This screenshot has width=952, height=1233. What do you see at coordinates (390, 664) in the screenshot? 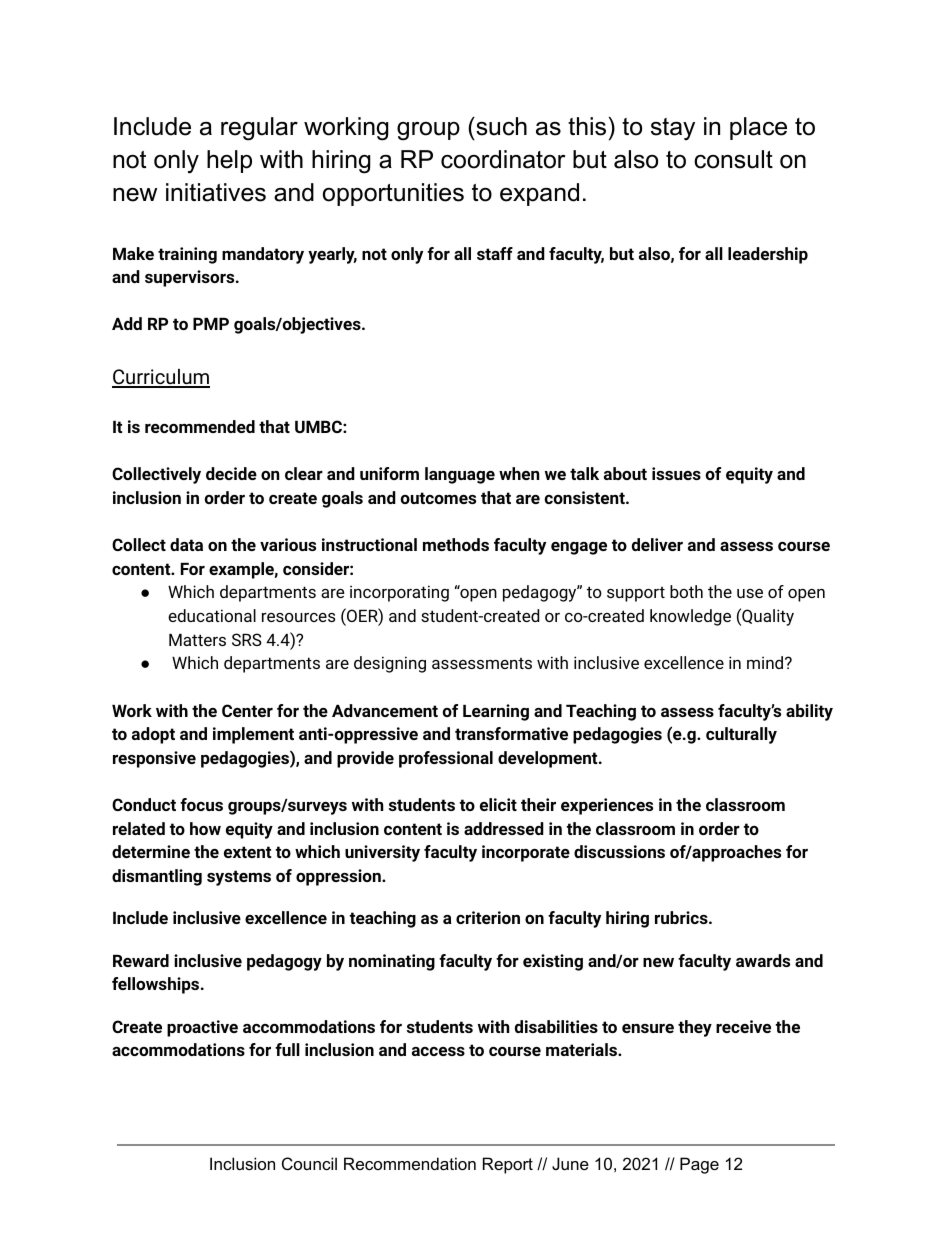
I see `designing` at bounding box center [390, 664].
